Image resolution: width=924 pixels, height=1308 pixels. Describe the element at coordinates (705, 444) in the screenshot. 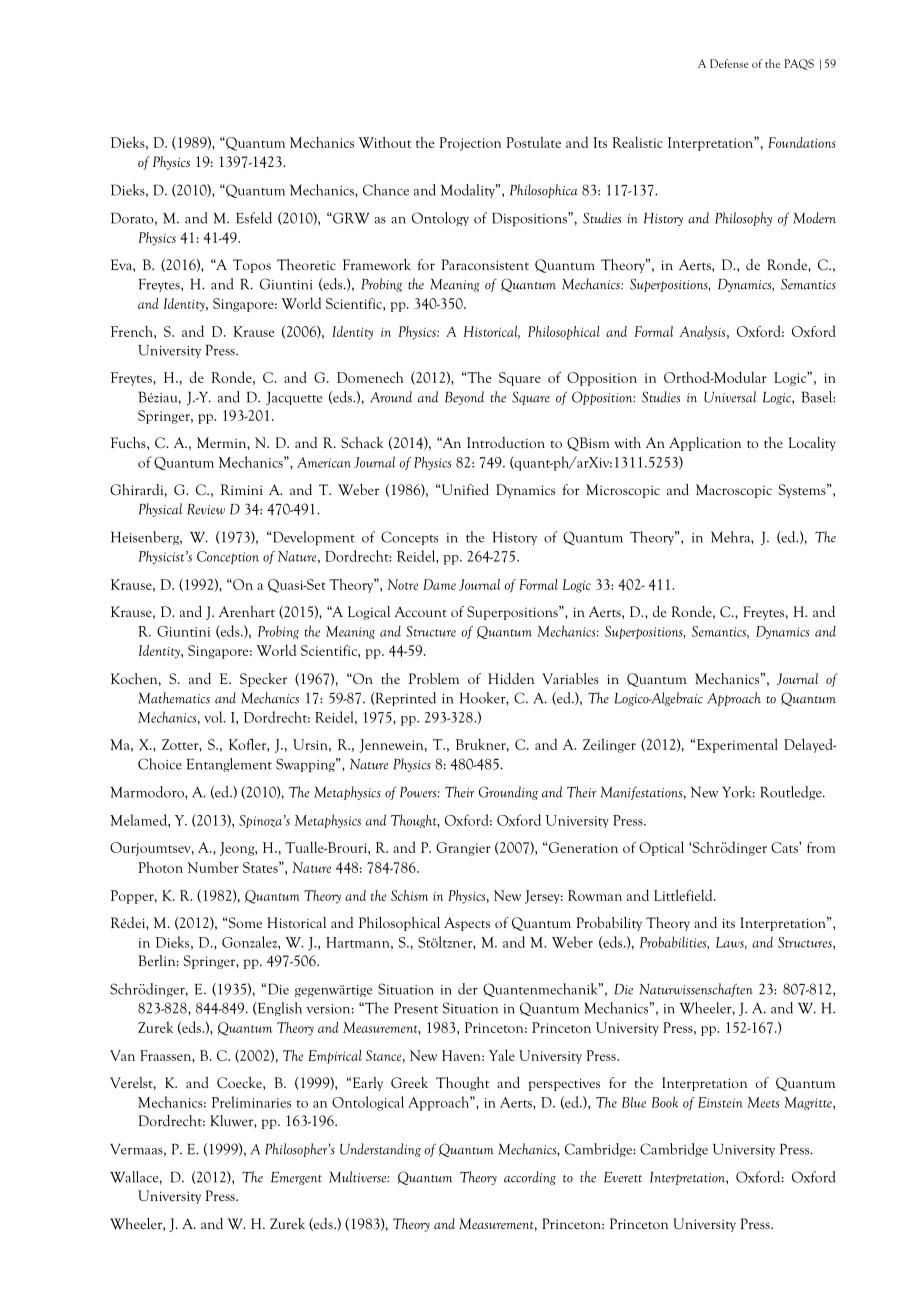

I see `Application` at that location.
